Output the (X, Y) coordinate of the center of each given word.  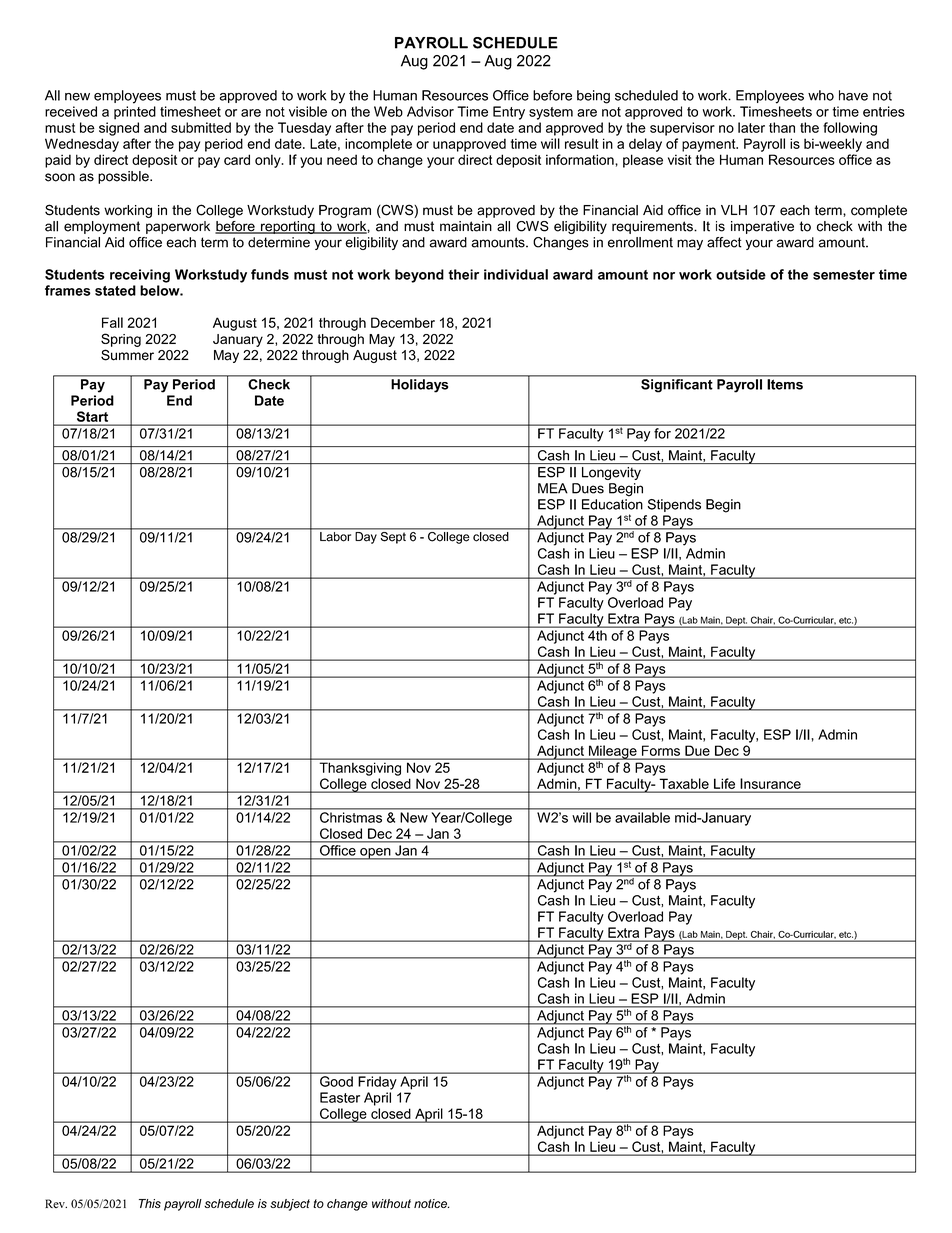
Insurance (771, 783)
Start (92, 416)
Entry (509, 113)
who (821, 95)
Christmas (351, 817)
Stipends (674, 505)
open (375, 854)
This (150, 1203)
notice (431, 1203)
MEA (553, 488)
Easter (340, 1097)
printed (135, 113)
